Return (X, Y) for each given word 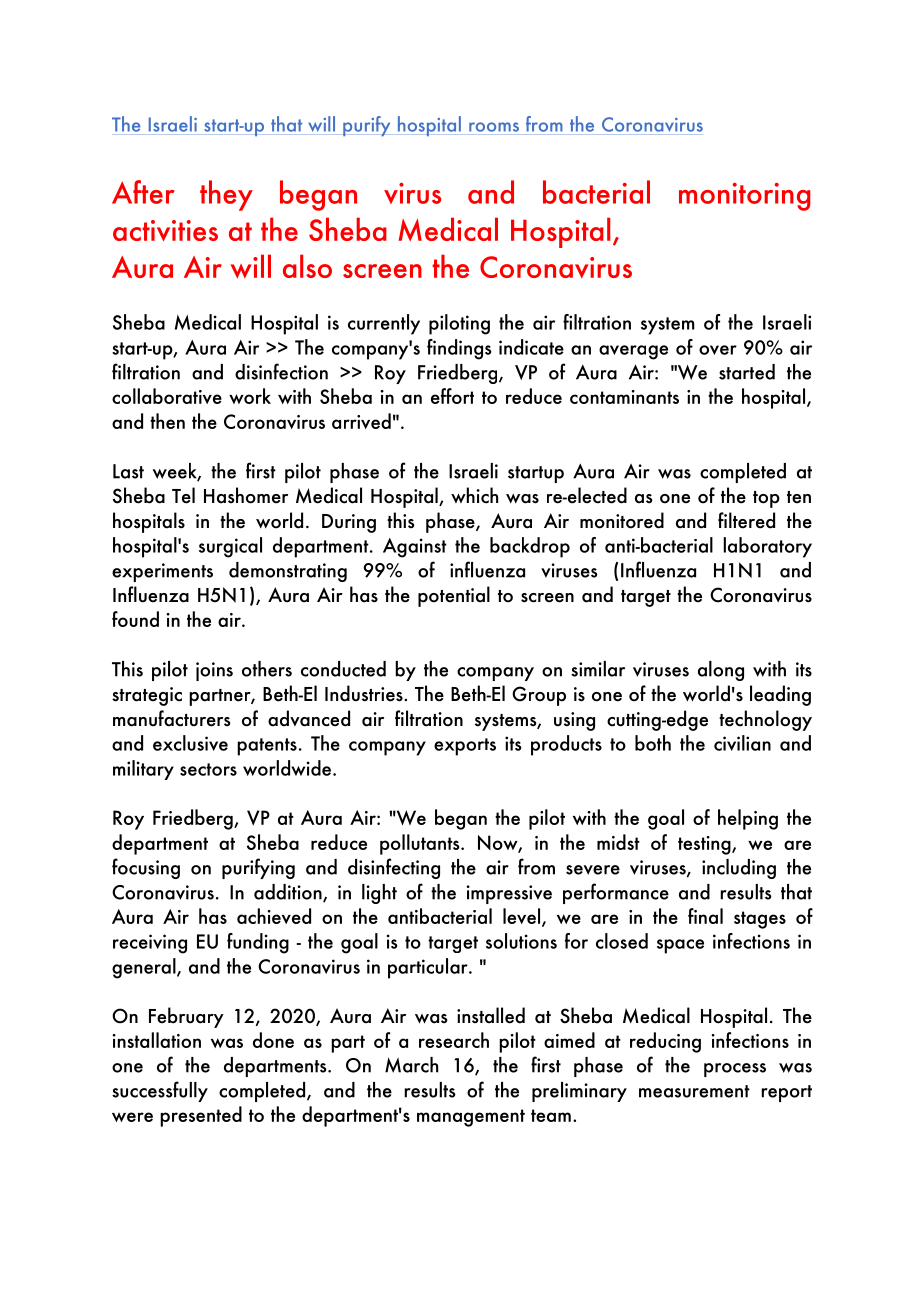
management (471, 1118)
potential (454, 596)
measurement (694, 1091)
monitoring (745, 197)
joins (214, 671)
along (721, 671)
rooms (494, 127)
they (226, 195)
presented (201, 1116)
